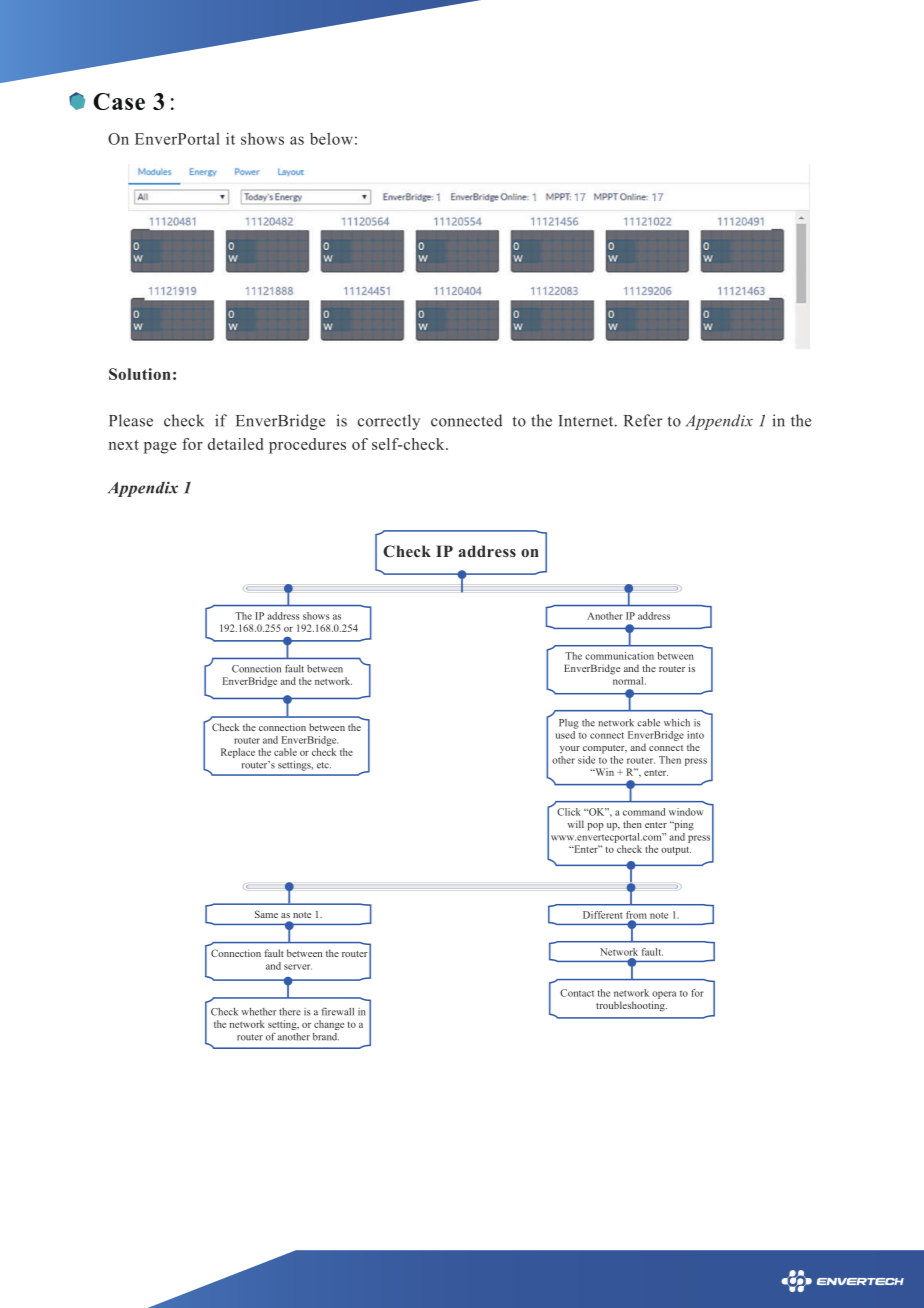 The image size is (924, 1308). I want to click on below, so click(331, 138).
